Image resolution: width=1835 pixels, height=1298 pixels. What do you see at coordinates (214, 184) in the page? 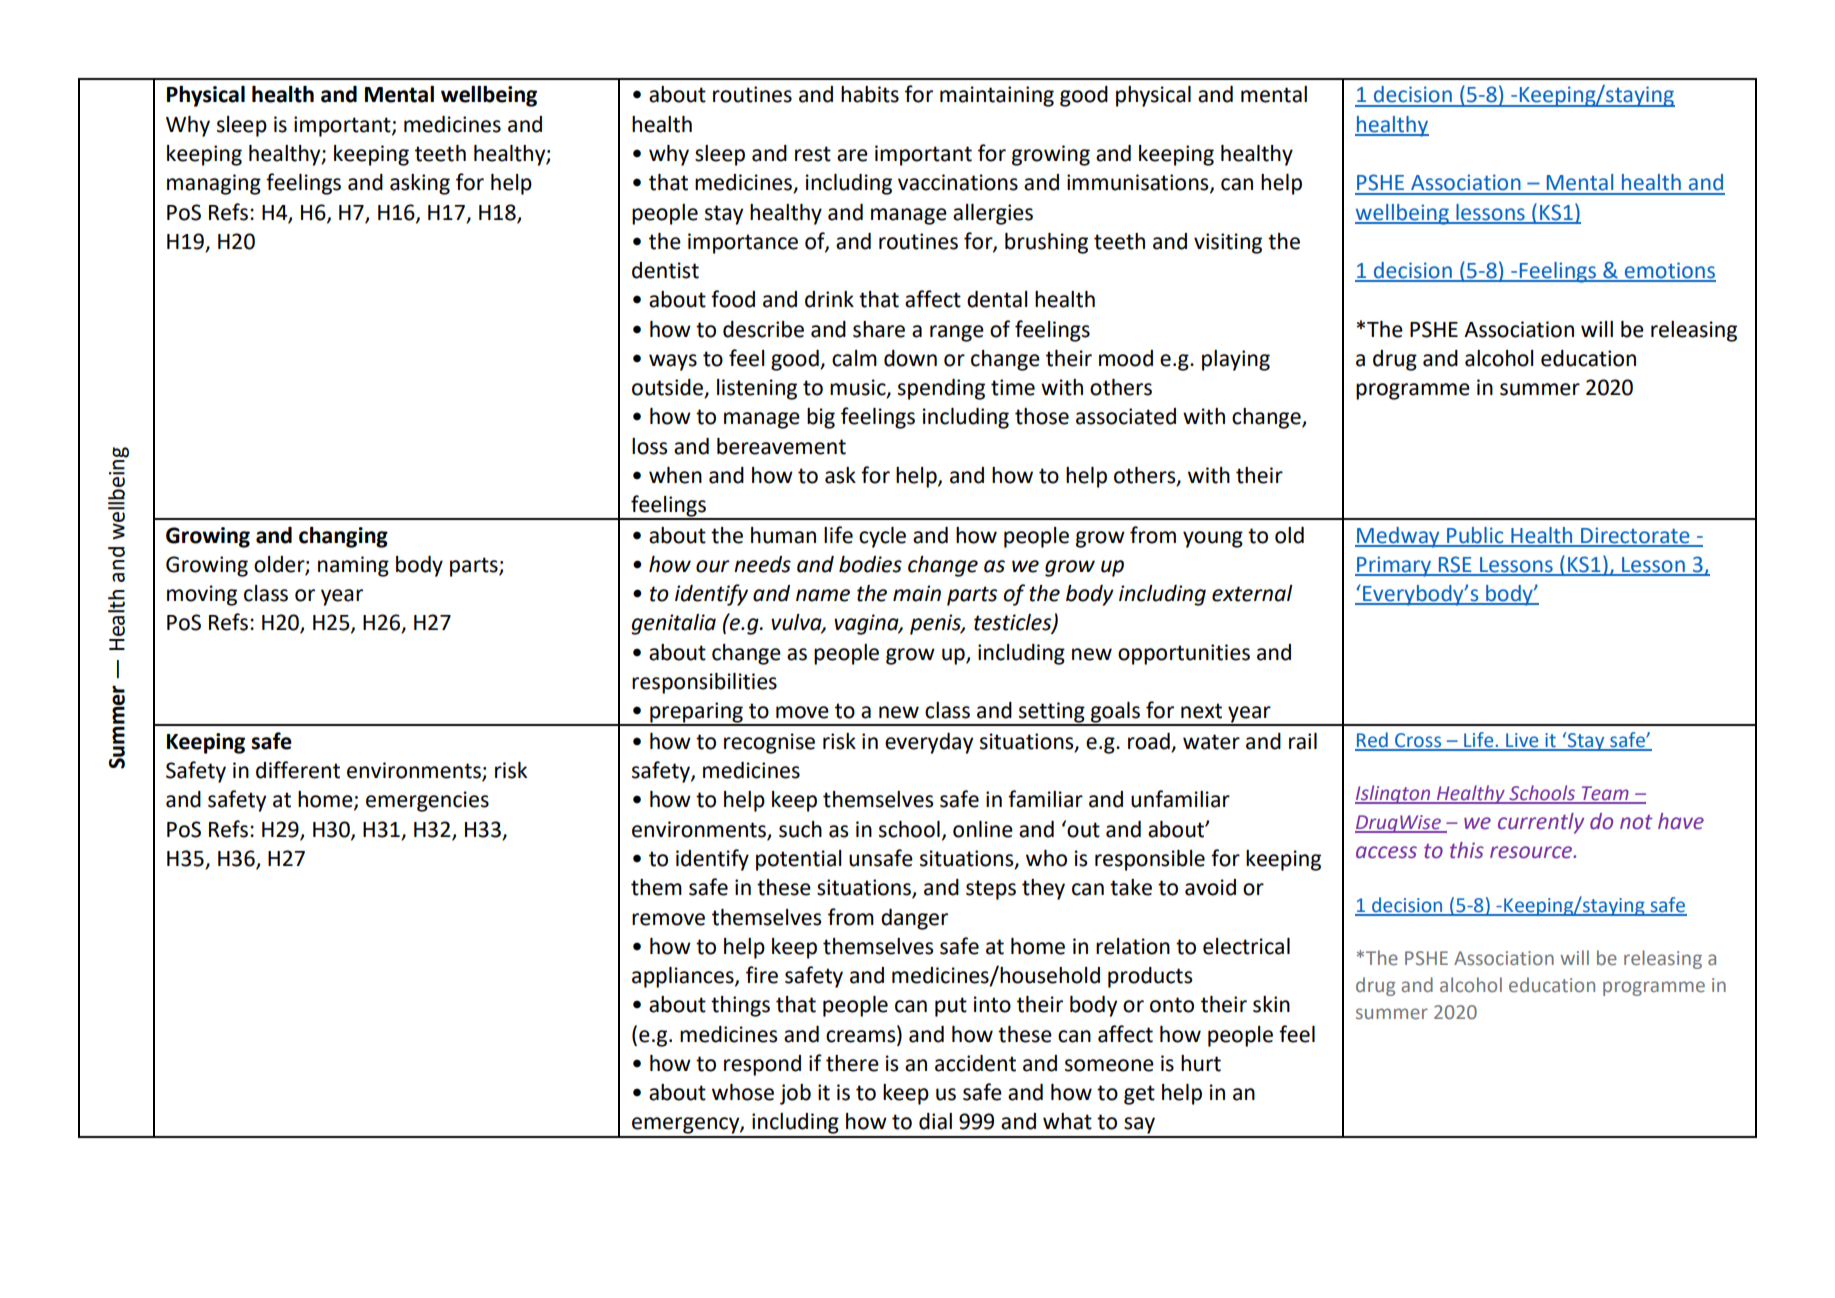
I see `managing` at bounding box center [214, 184].
